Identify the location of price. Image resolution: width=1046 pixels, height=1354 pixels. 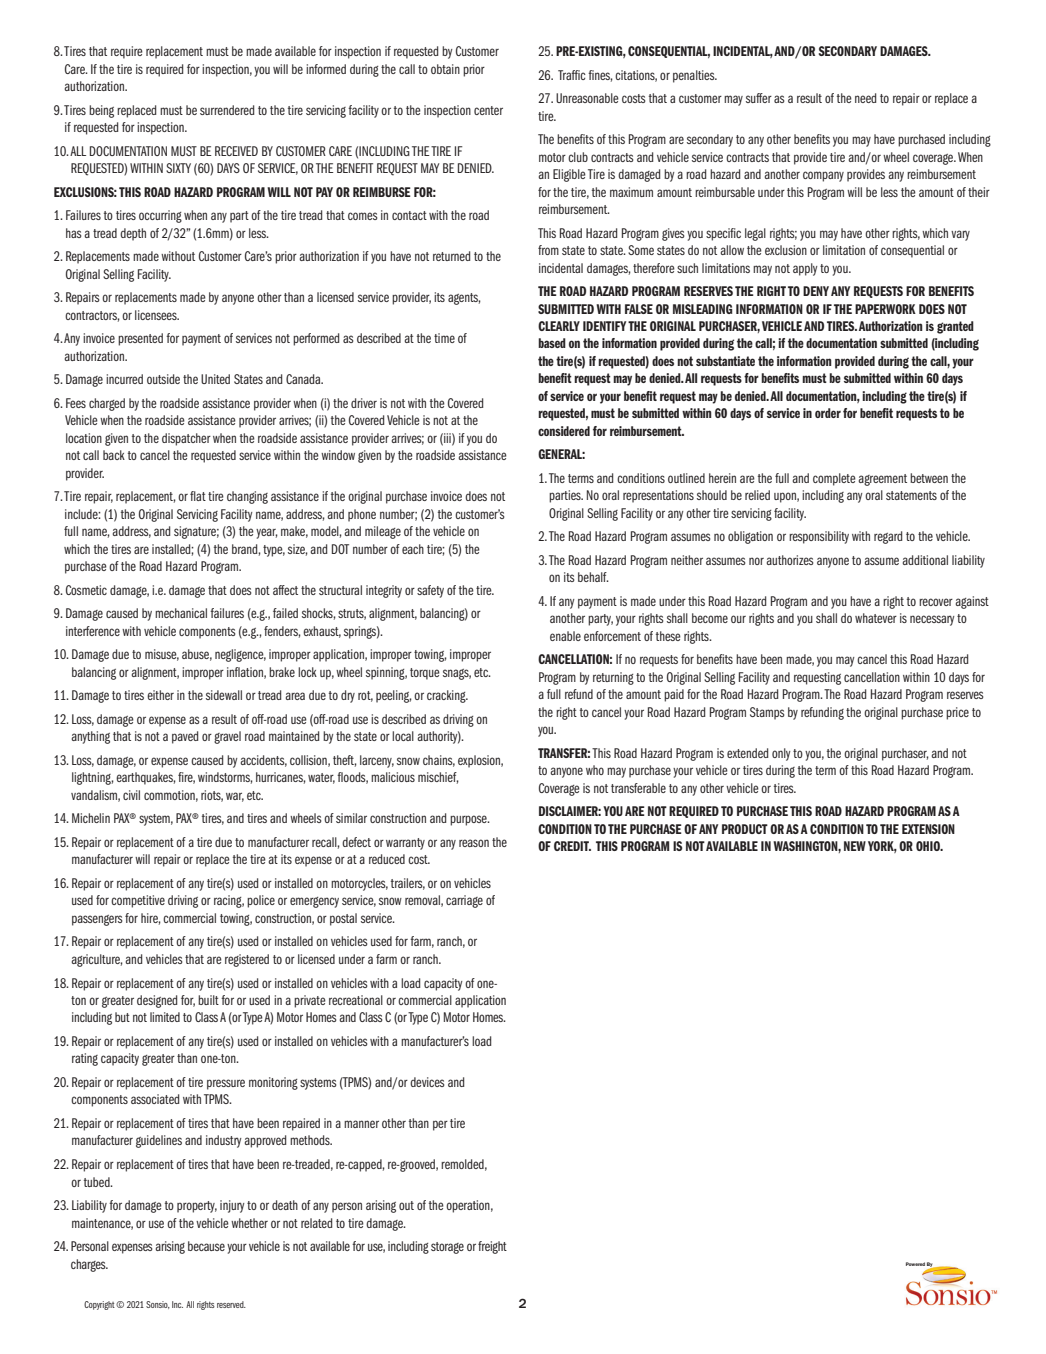
(957, 713).
